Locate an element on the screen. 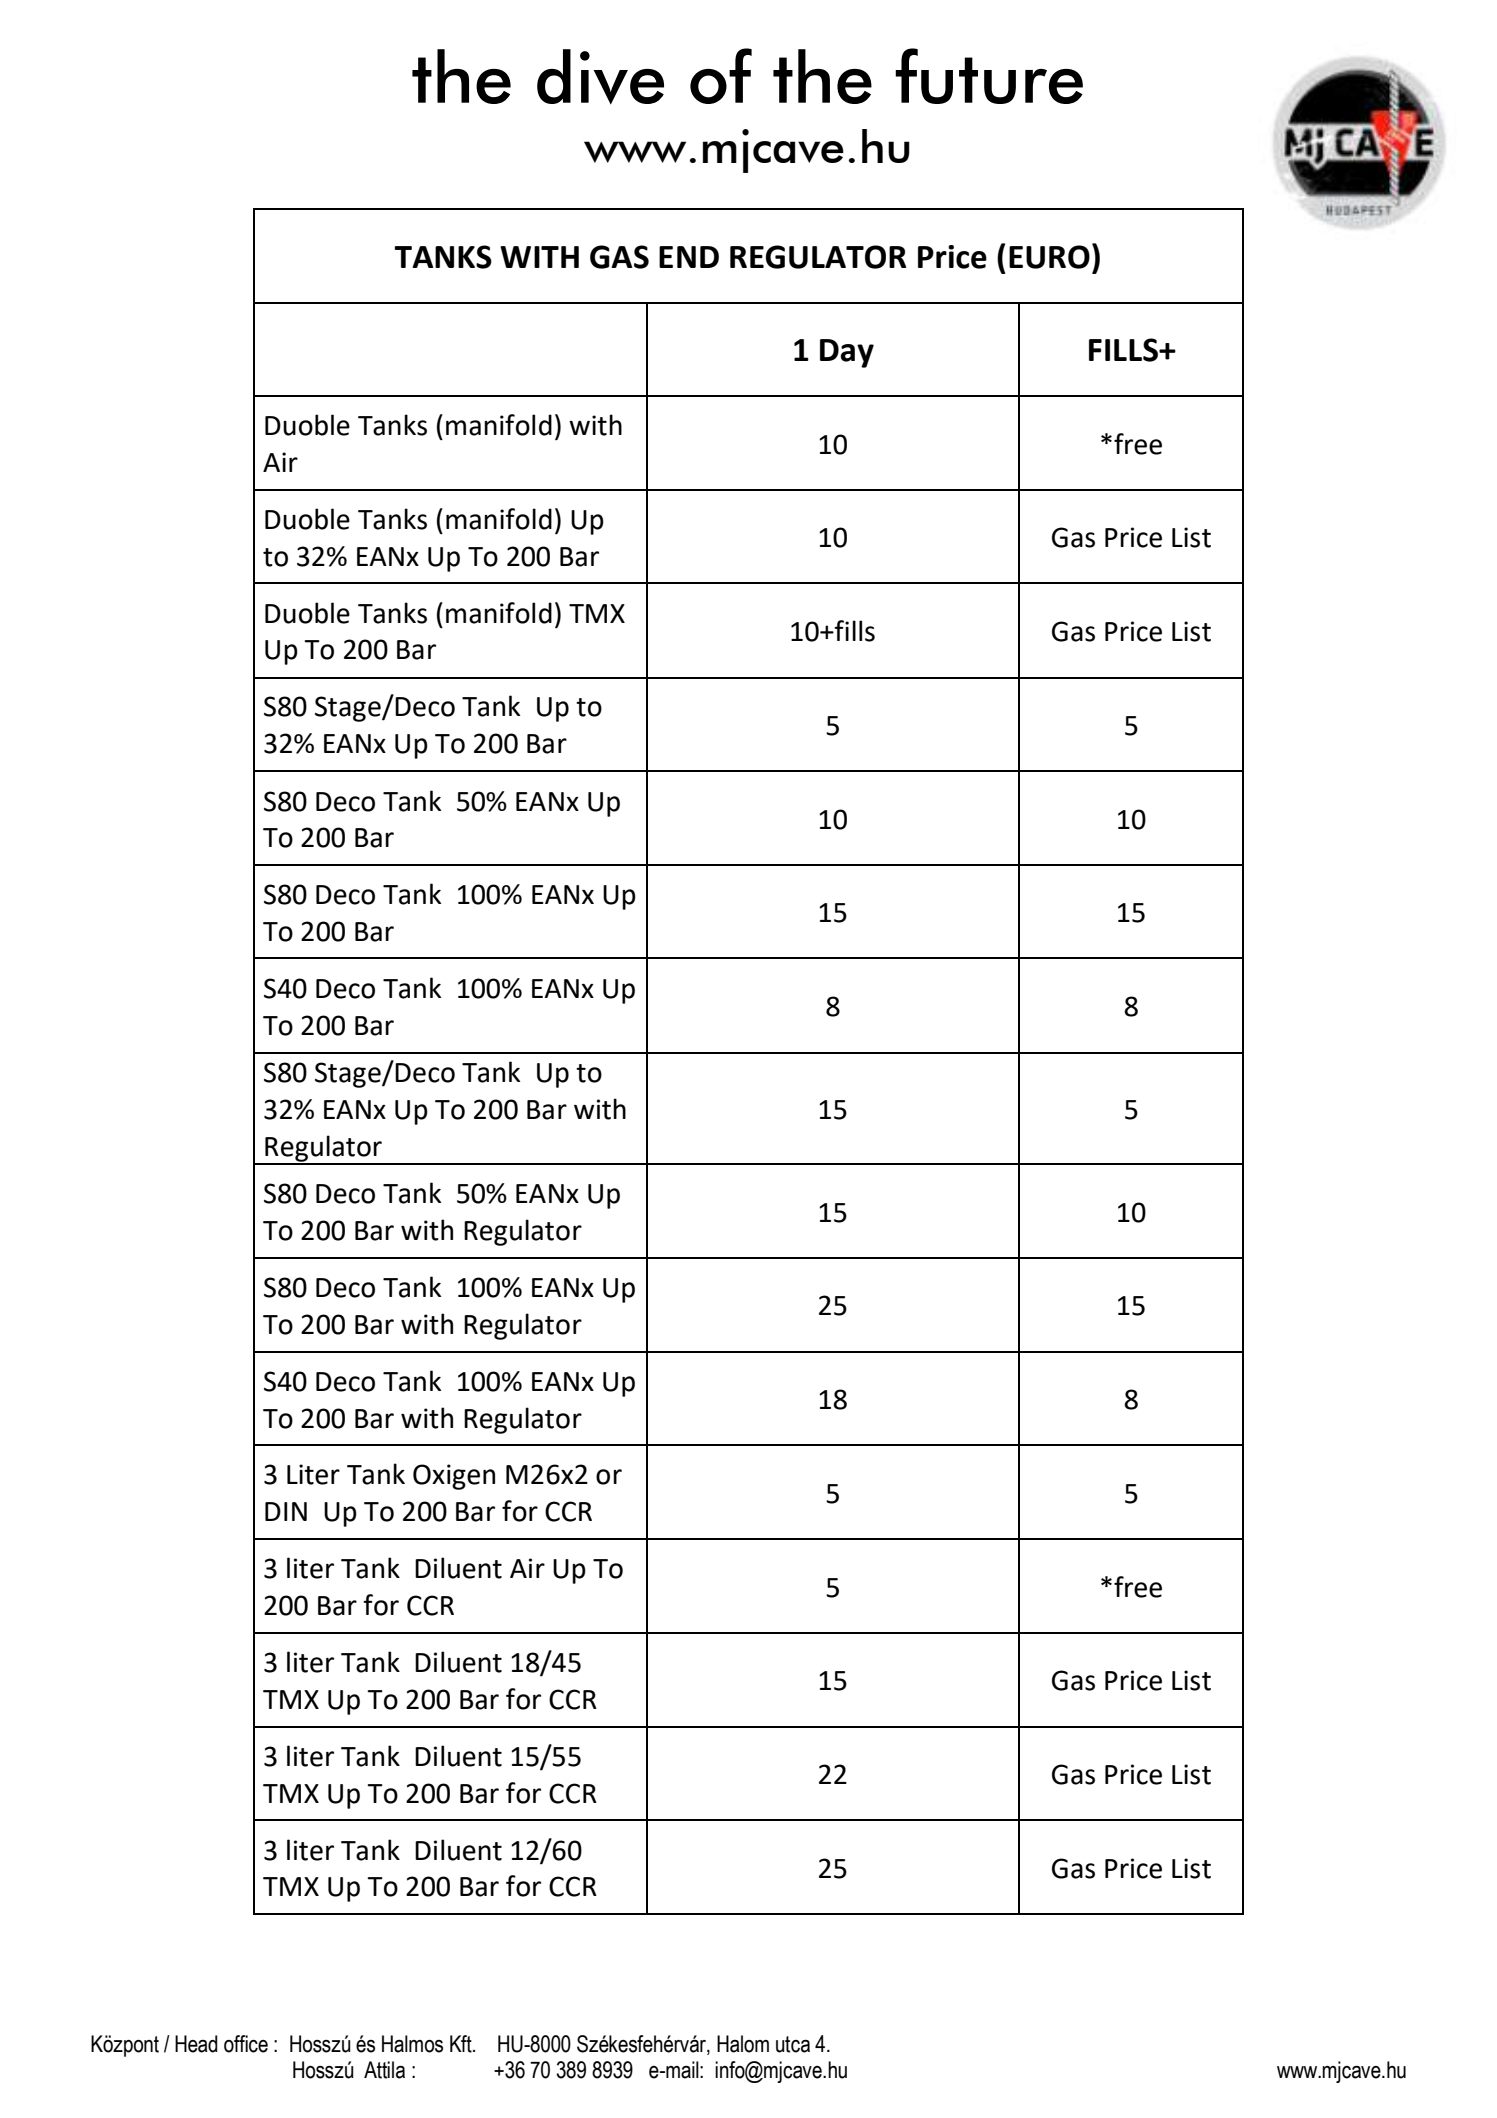 The height and width of the screenshot is (2118, 1497). EURO is located at coordinates (1049, 257).
